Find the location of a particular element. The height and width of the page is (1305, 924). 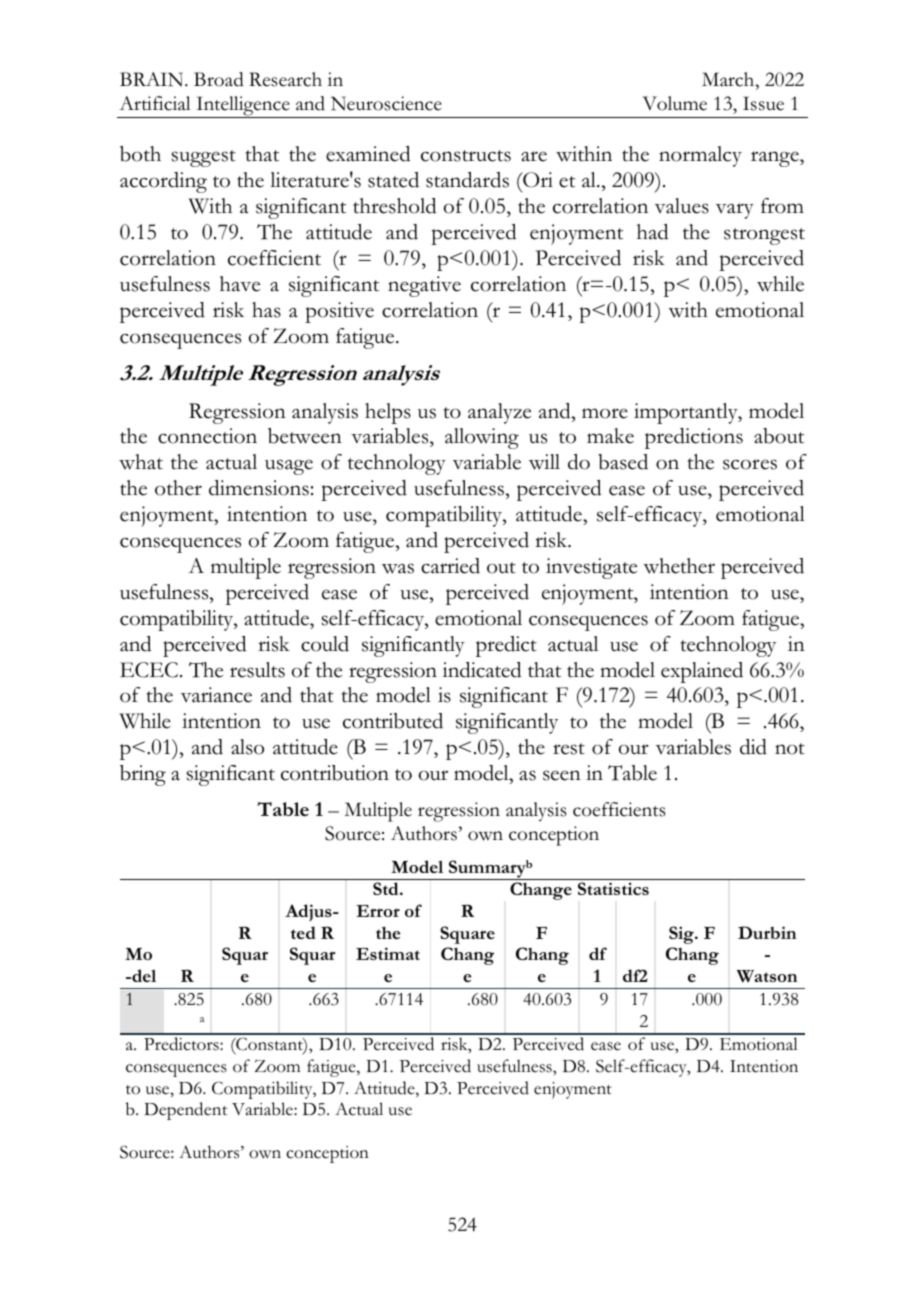

bring is located at coordinates (143, 775).
